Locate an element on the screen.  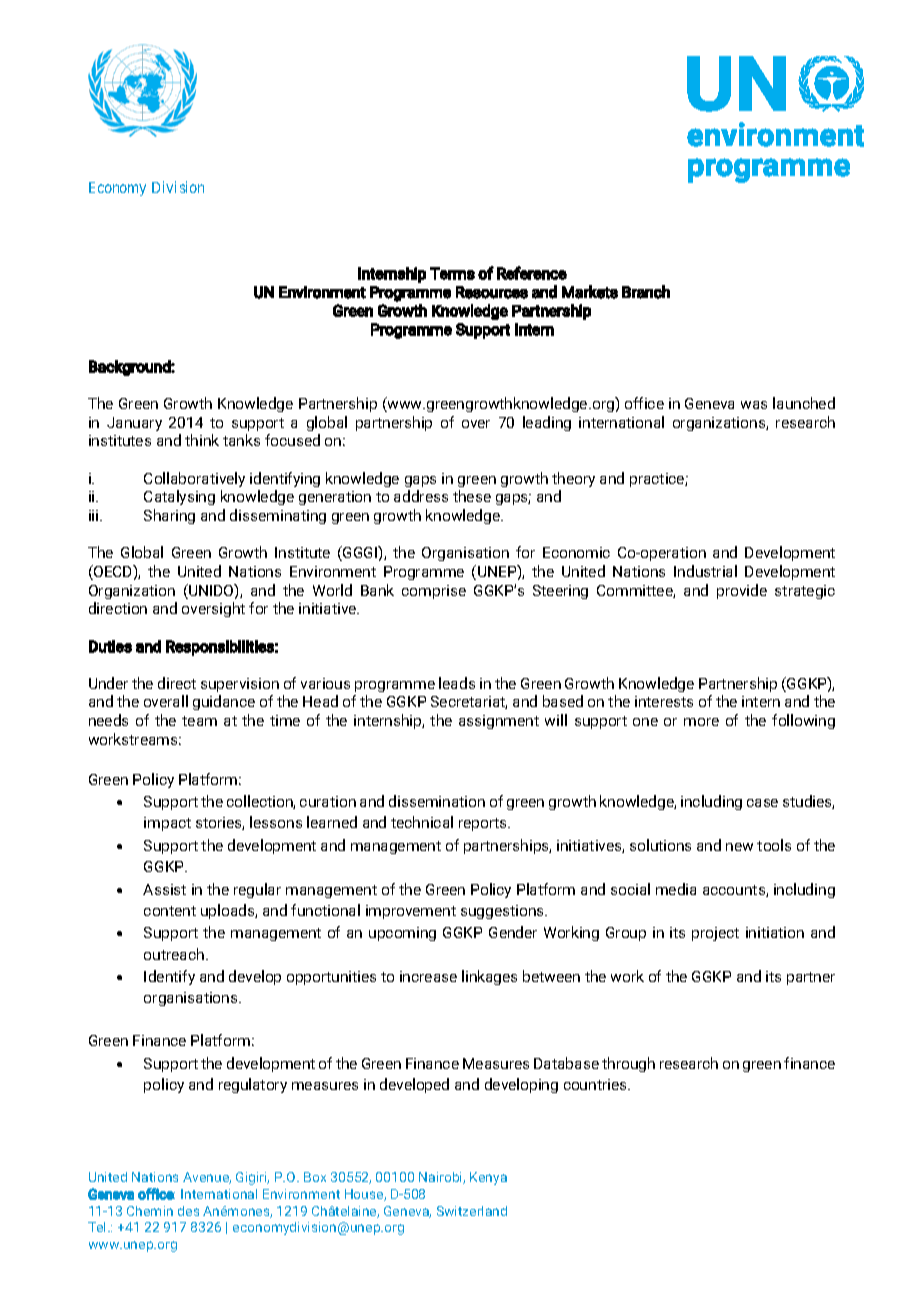
Background is located at coordinates (130, 368).
